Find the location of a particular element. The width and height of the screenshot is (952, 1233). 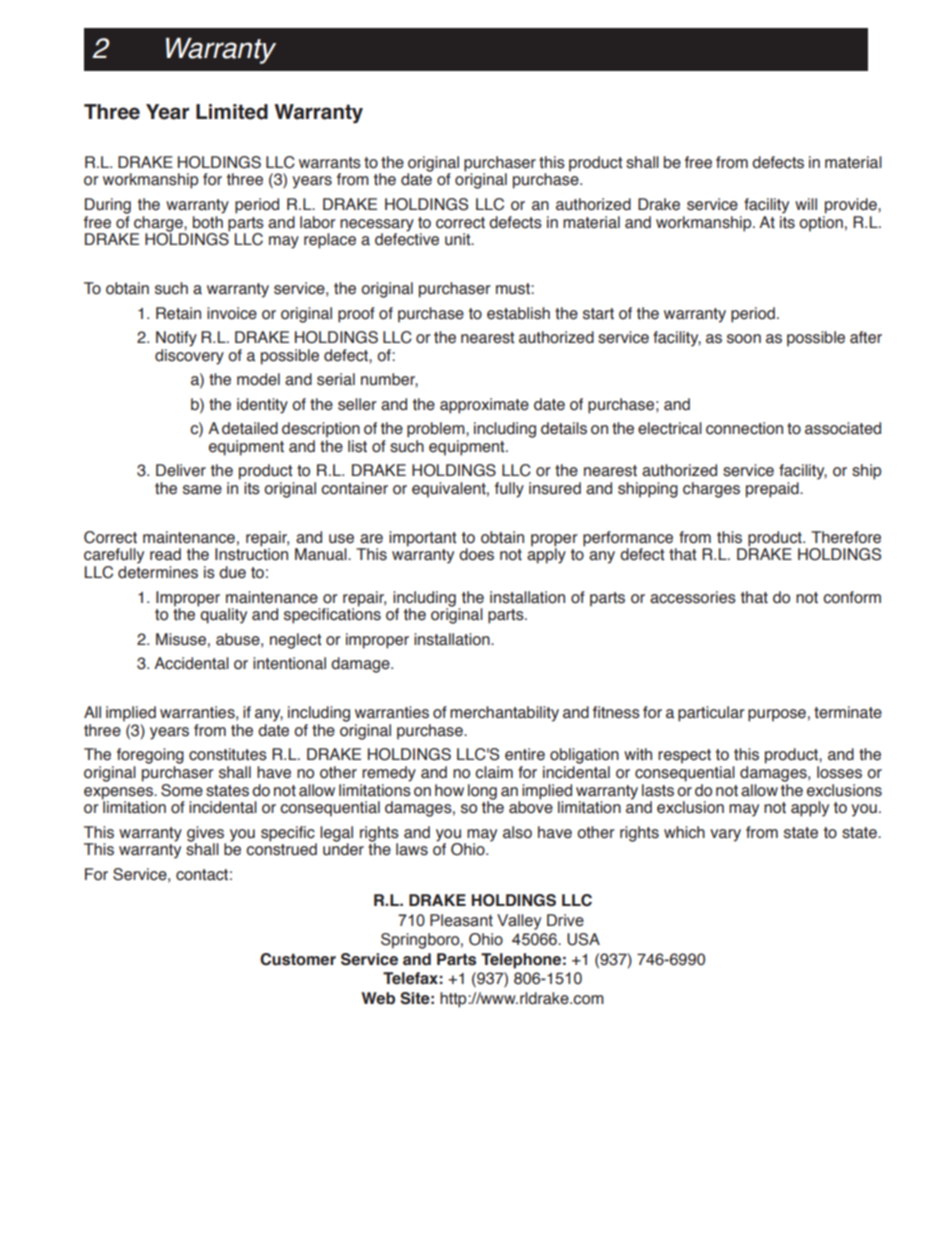

USA is located at coordinates (583, 939).
